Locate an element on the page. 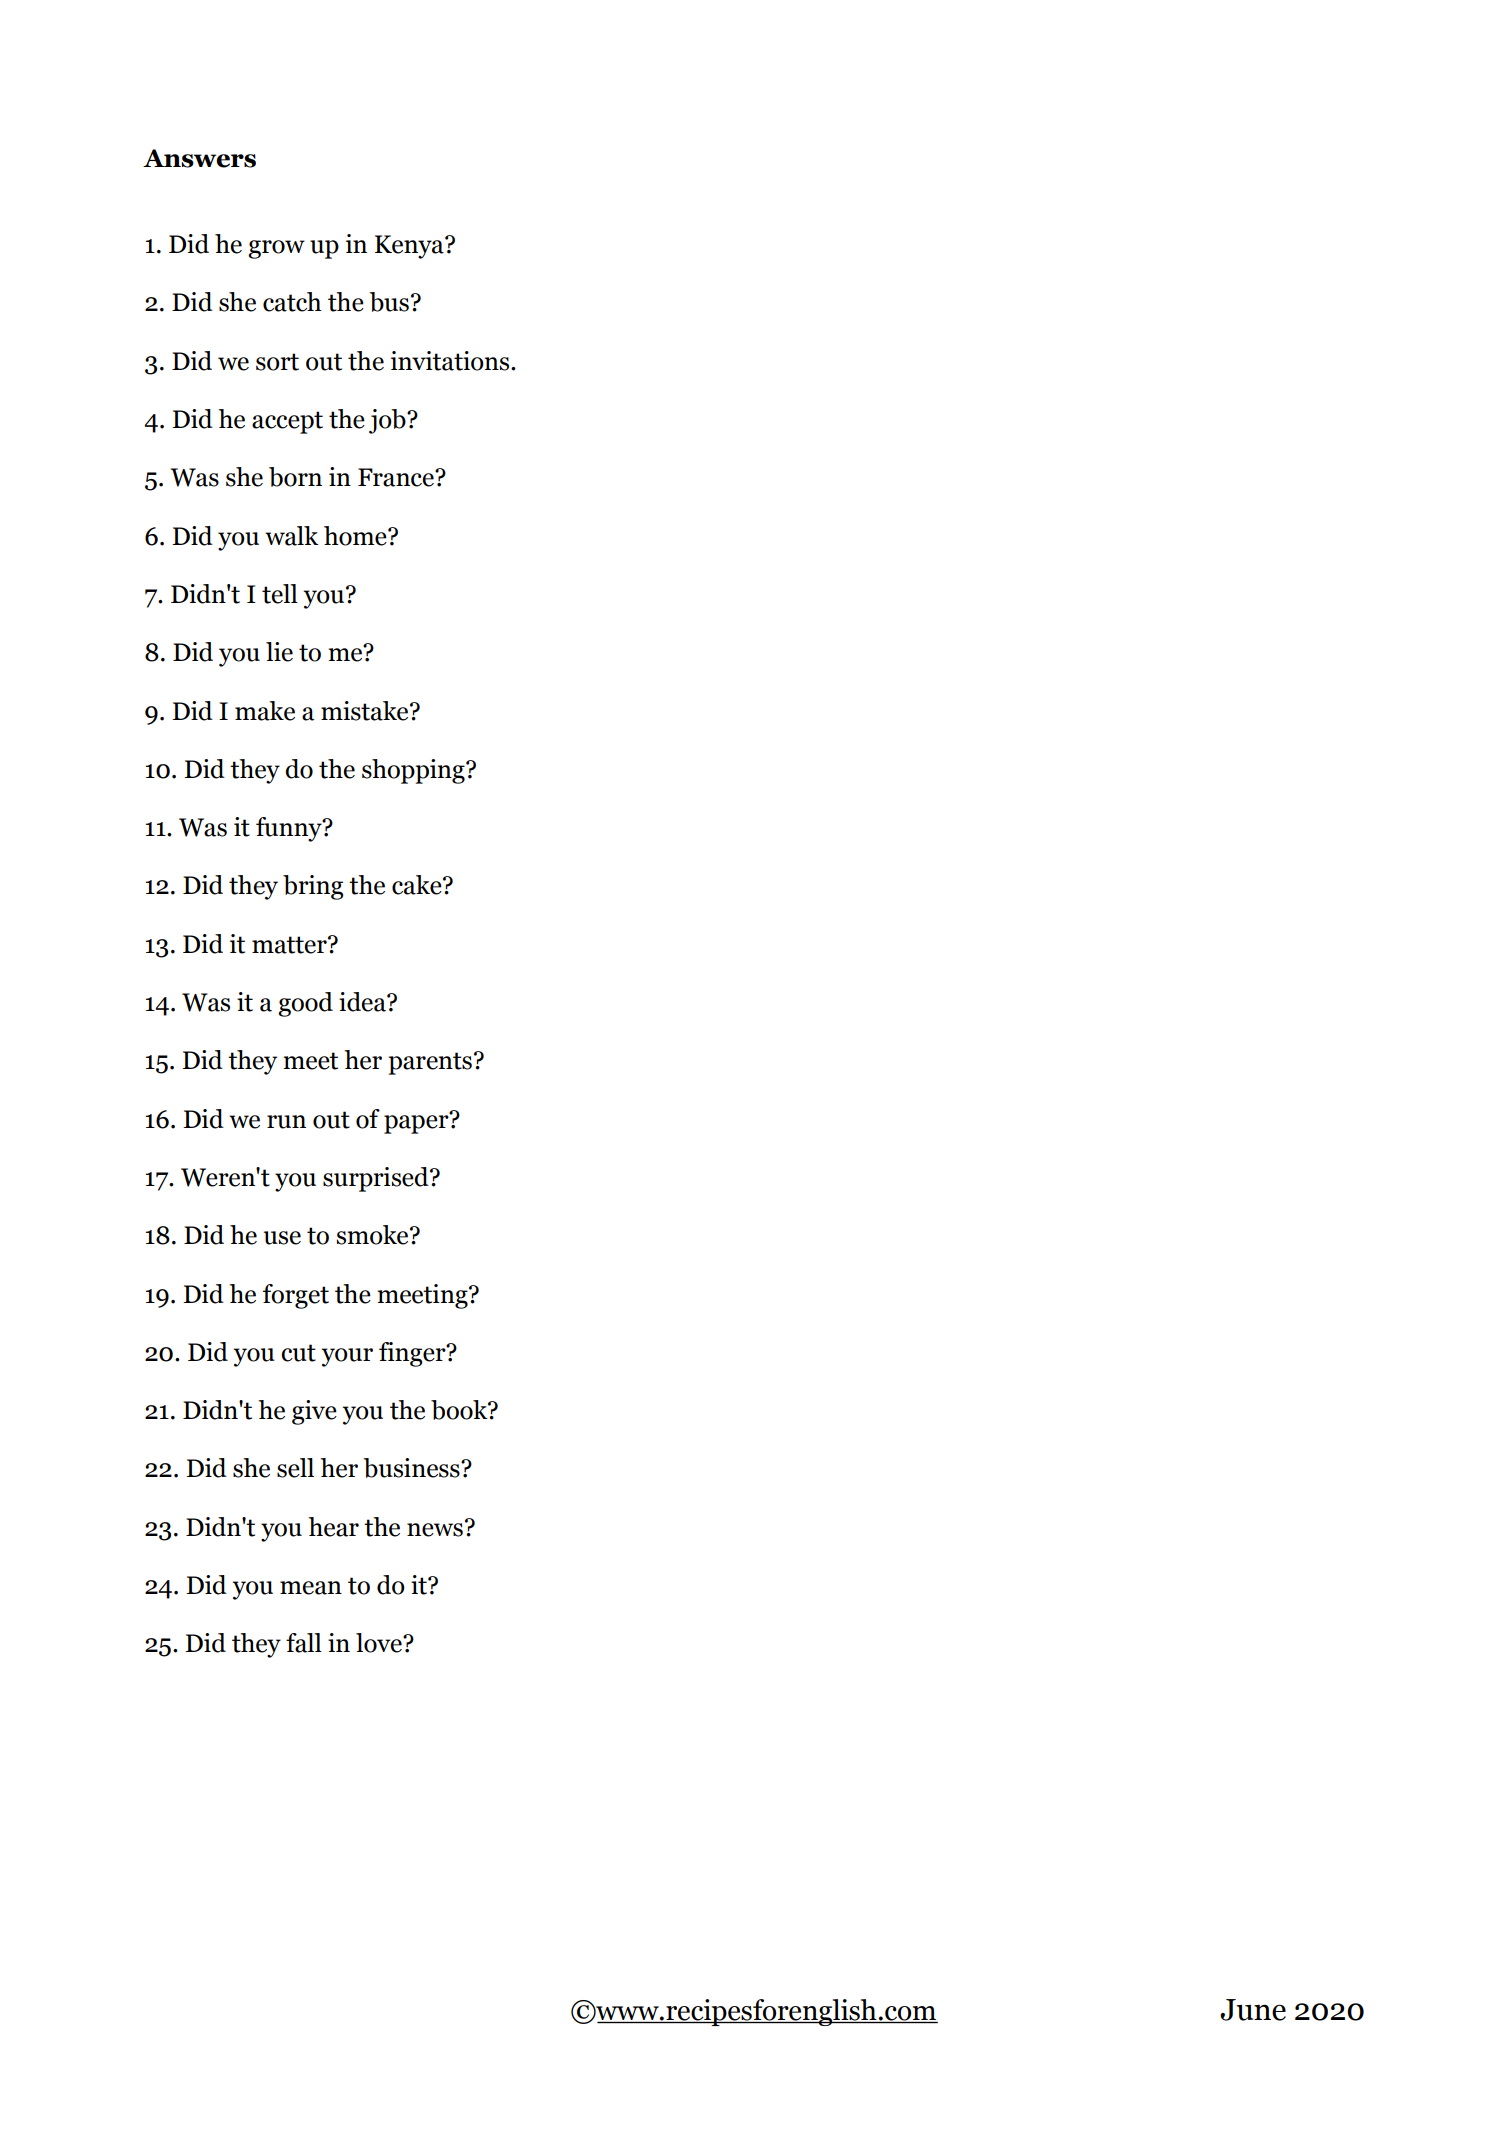 This document has width=1509, height=2134. June is located at coordinates (1253, 2010).
